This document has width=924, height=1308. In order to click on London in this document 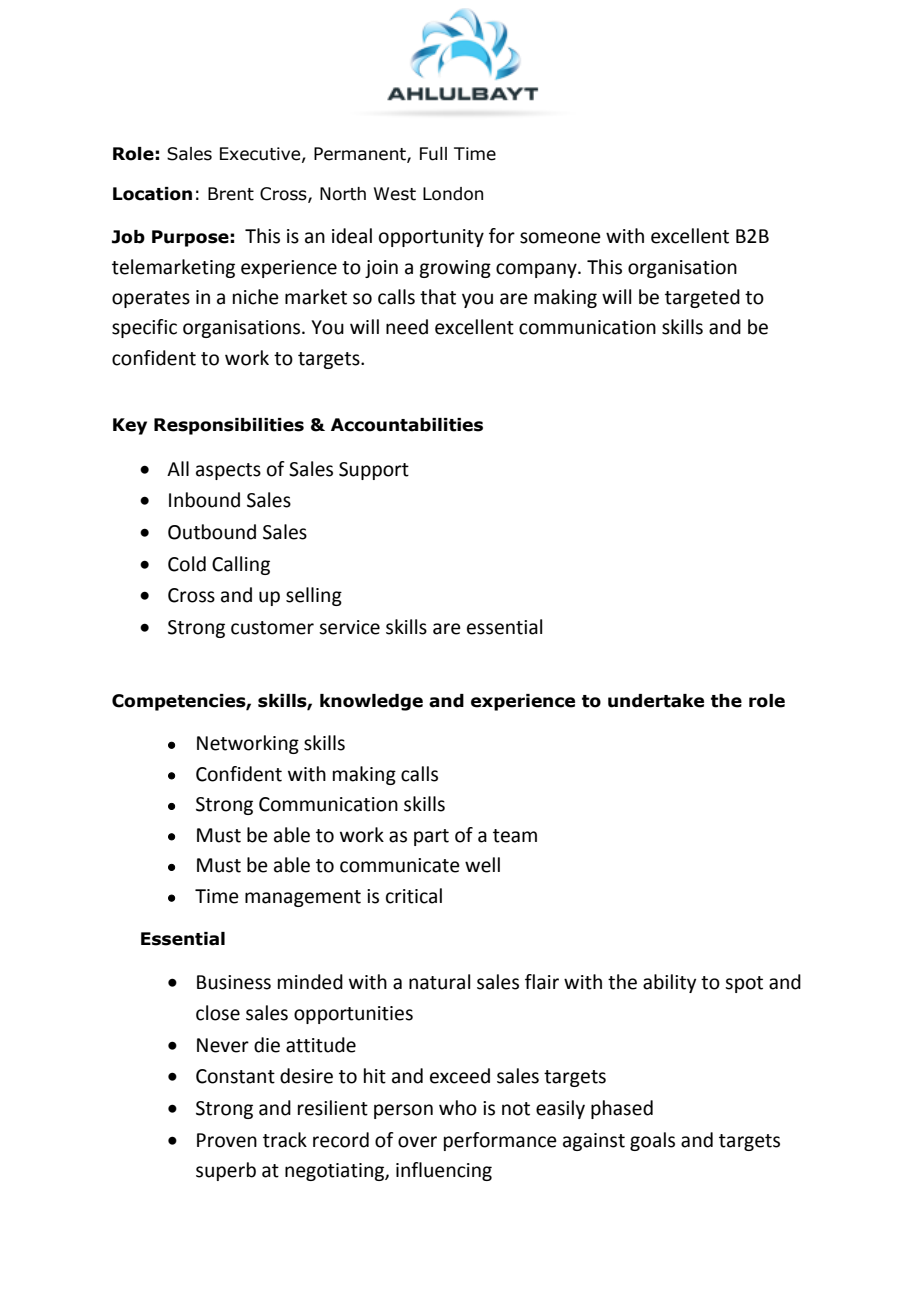, I will do `click(453, 194)`.
